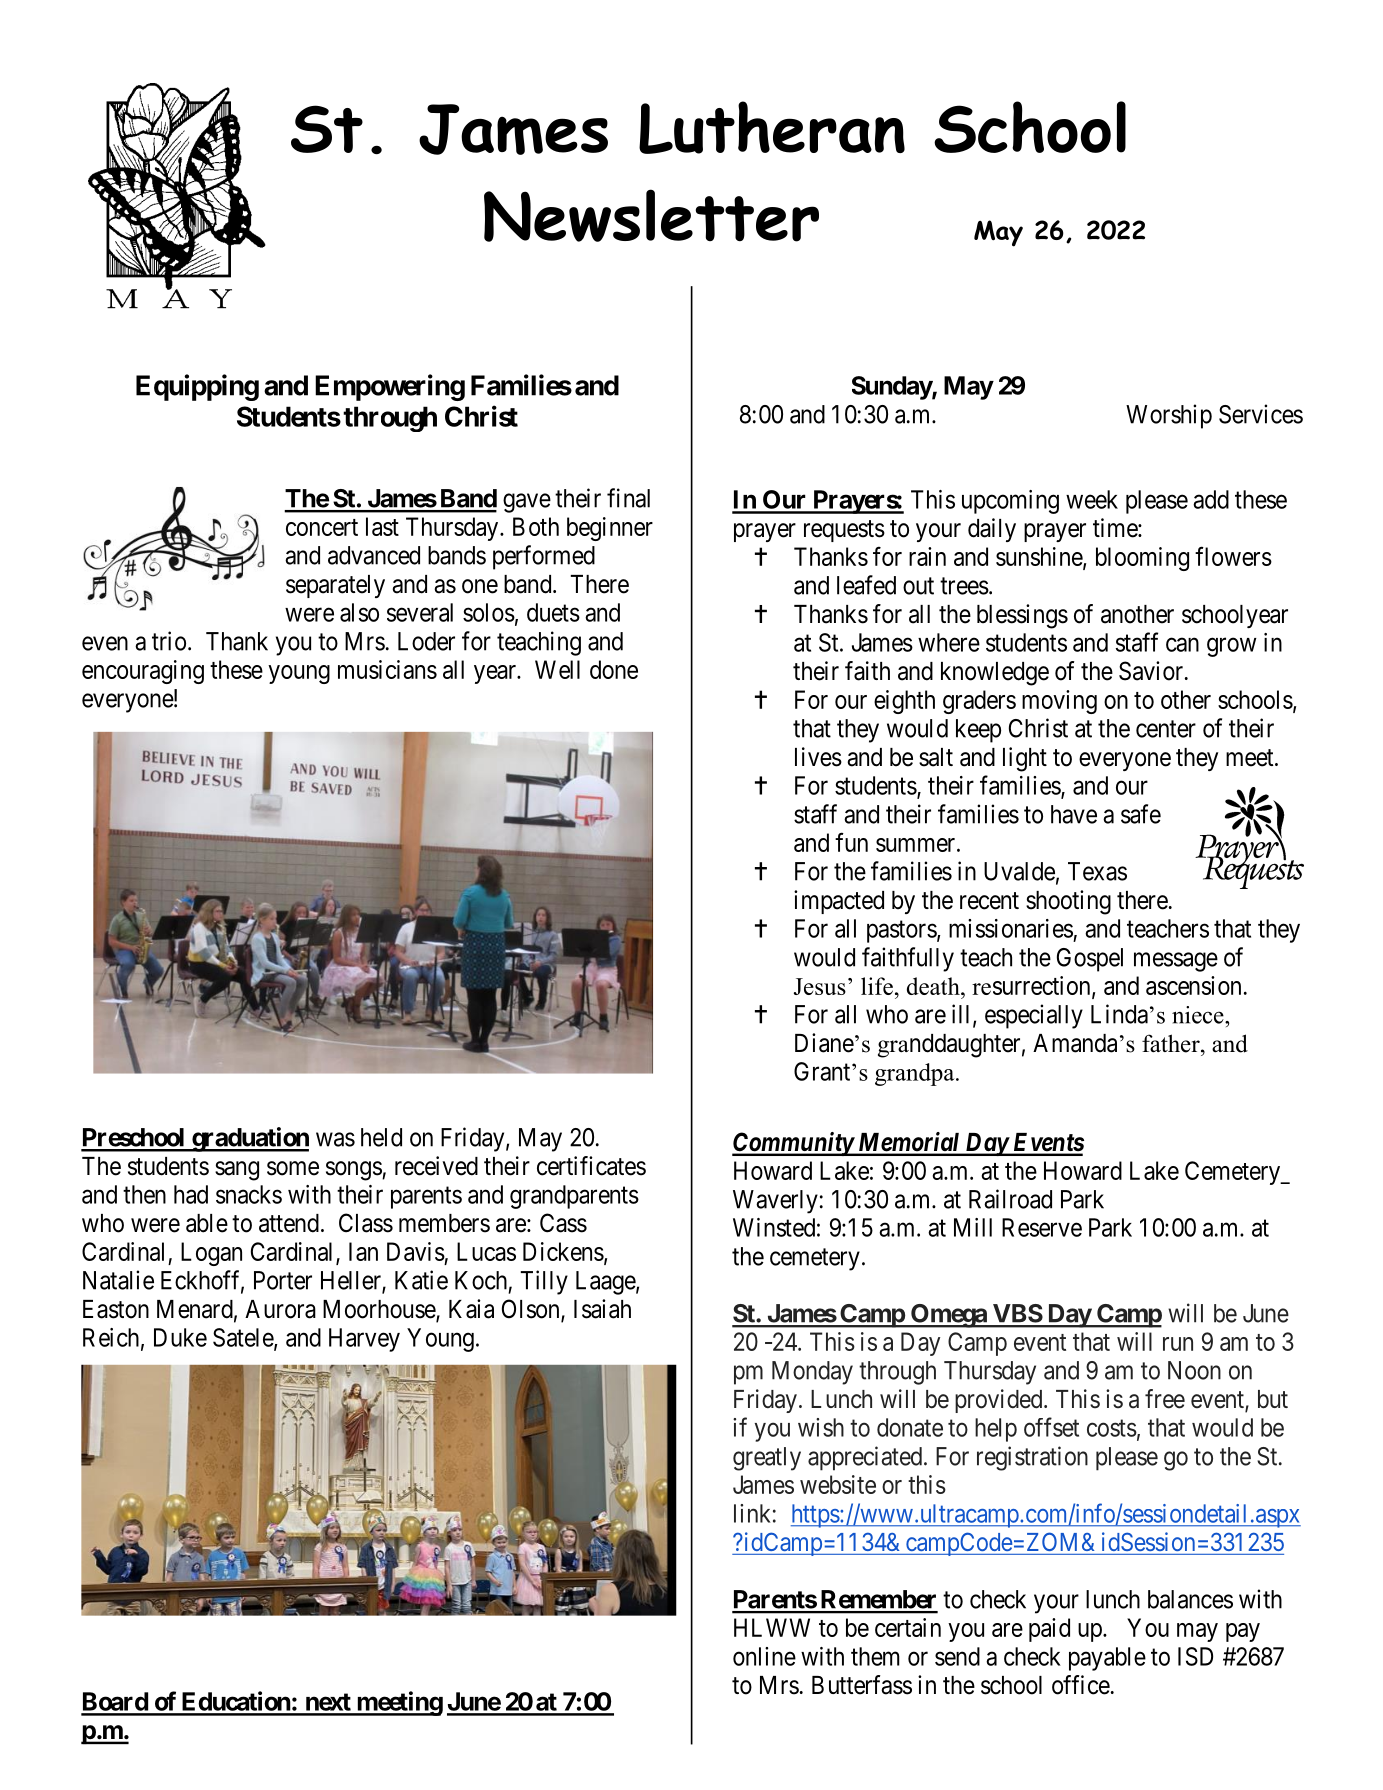 Image resolution: width=1383 pixels, height=1790 pixels. I want to click on week, so click(1092, 499).
